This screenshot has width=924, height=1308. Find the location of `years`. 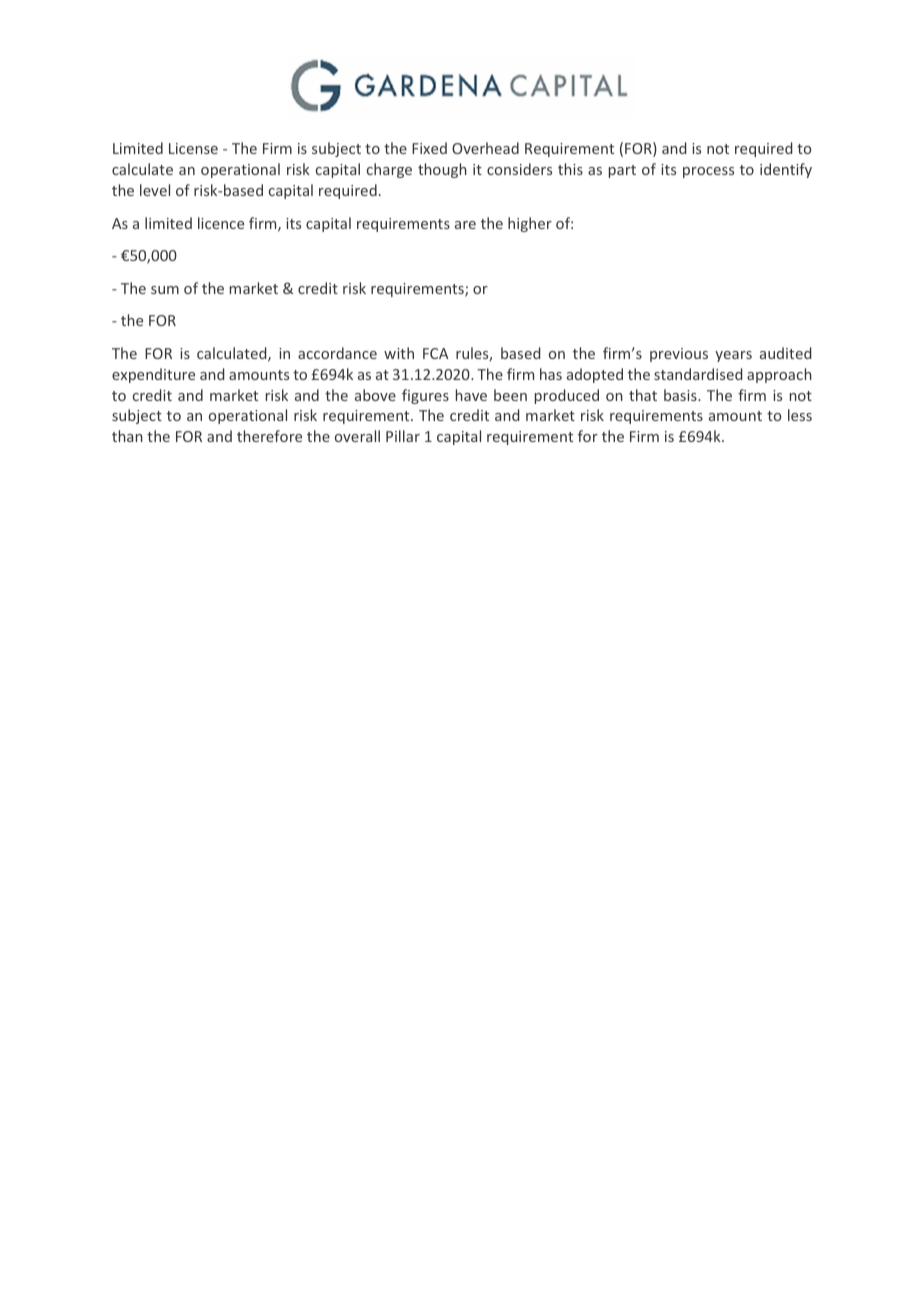

years is located at coordinates (733, 356).
